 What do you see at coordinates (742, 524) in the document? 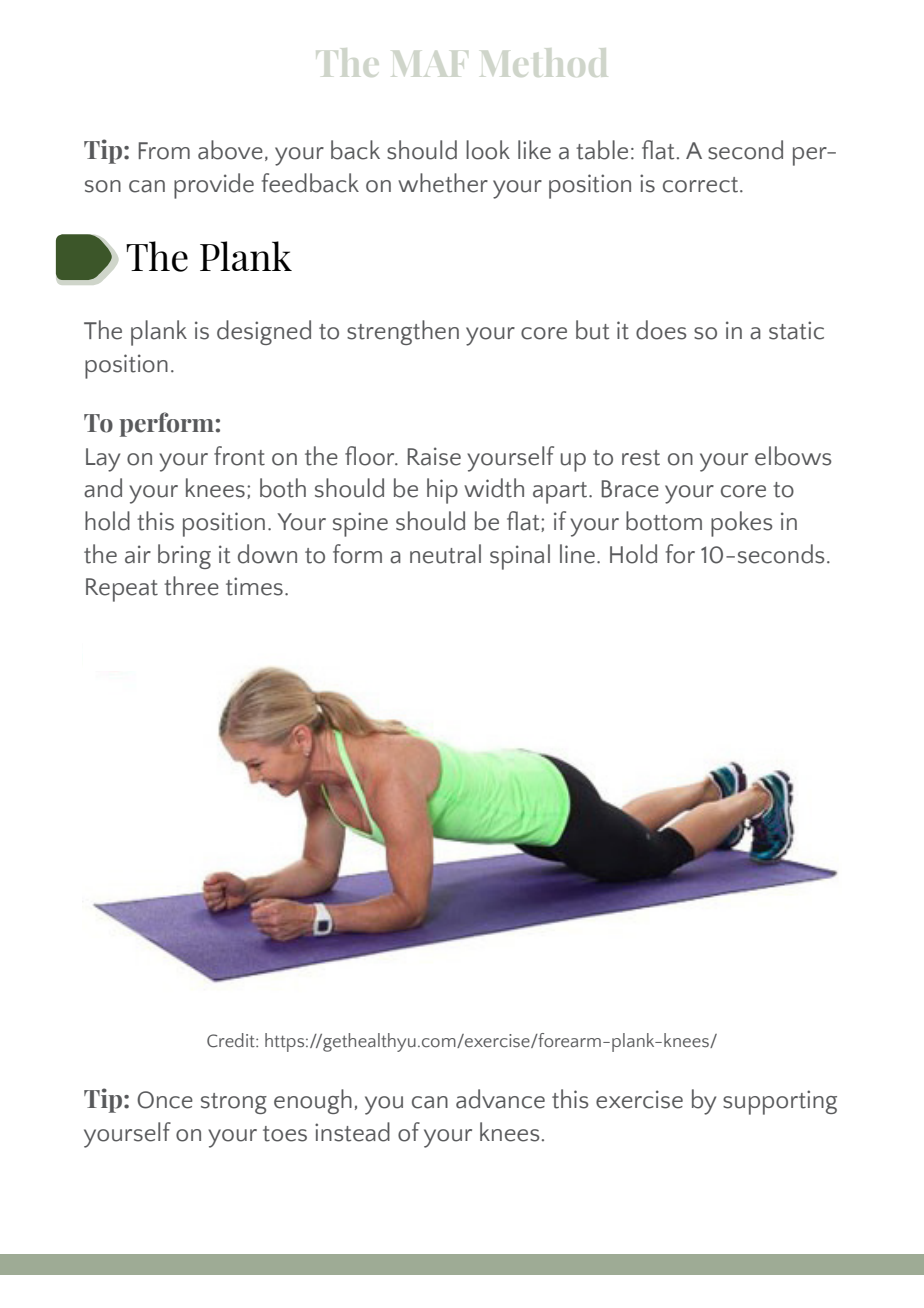
I see `pokes` at bounding box center [742, 524].
